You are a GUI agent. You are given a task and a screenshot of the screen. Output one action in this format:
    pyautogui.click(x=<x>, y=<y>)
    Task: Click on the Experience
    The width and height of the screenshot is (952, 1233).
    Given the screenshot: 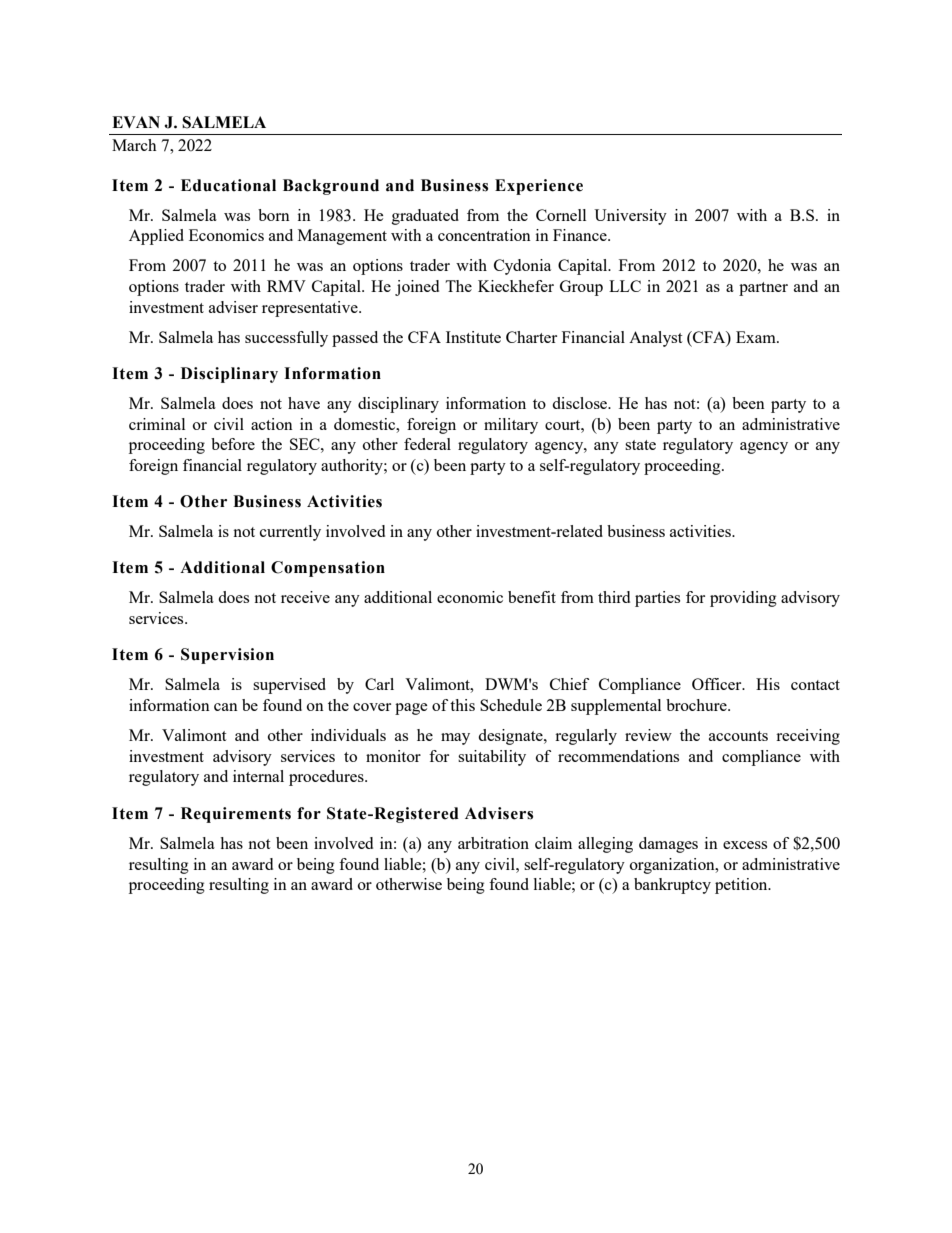 What is the action you would take?
    pyautogui.click(x=539, y=187)
